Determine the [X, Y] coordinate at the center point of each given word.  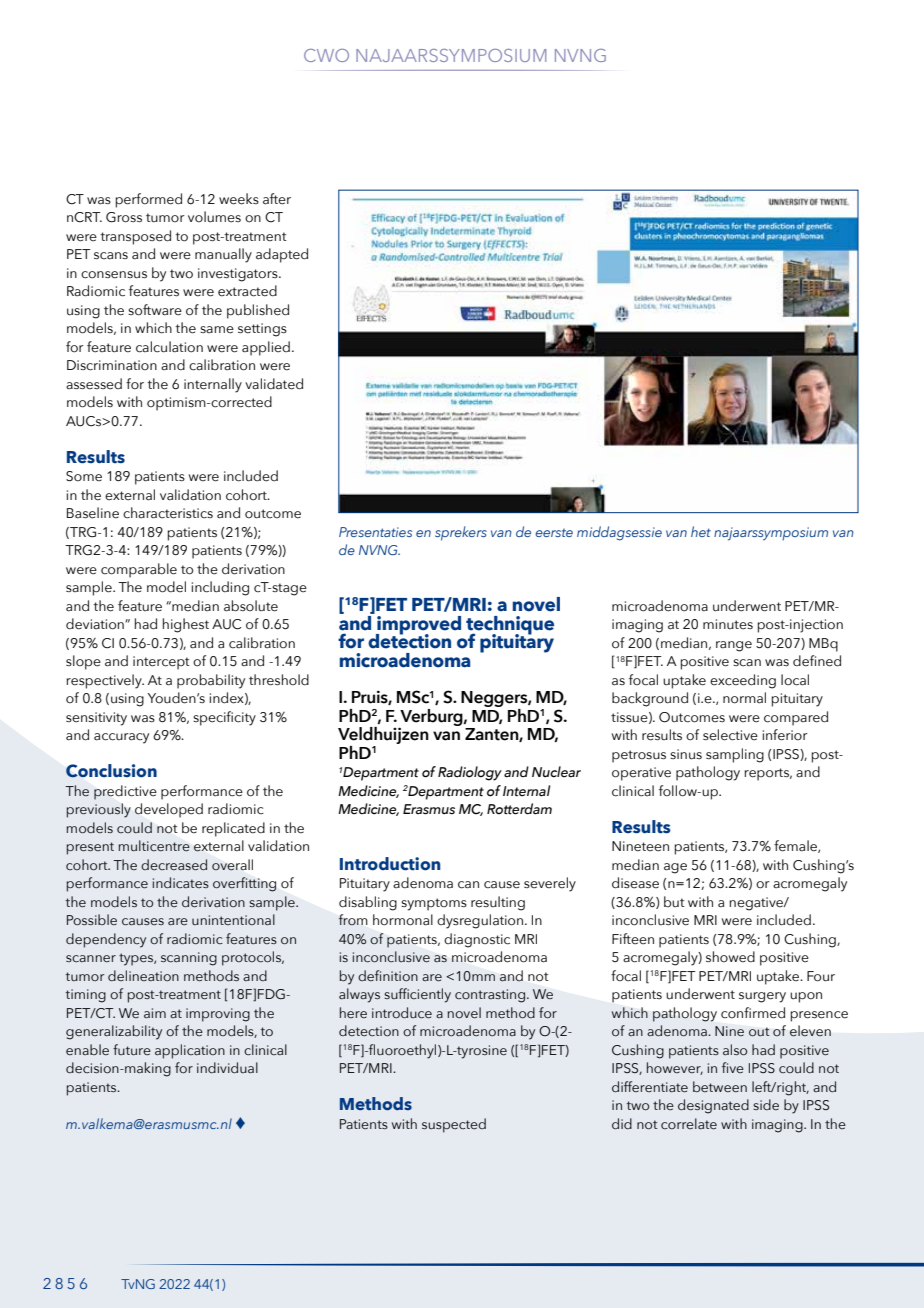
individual [227, 1068]
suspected [454, 1125]
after [277, 199]
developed [169, 810]
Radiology [470, 773]
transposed [135, 237]
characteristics [168, 513]
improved [418, 626]
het [701, 531]
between [720, 1086]
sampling [735, 755]
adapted [282, 255]
